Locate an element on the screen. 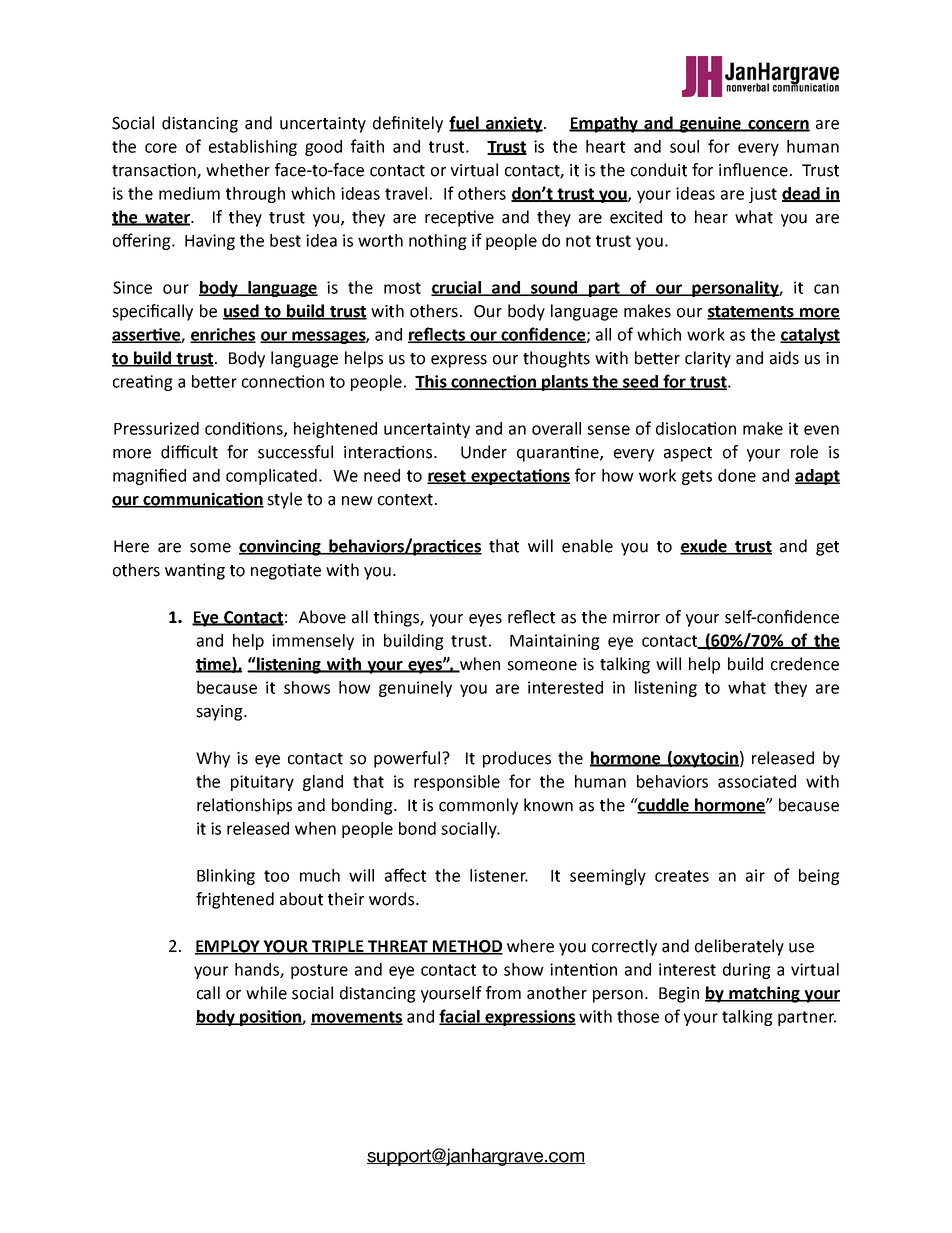 This screenshot has height=1233, width=952. responsible is located at coordinates (457, 783).
